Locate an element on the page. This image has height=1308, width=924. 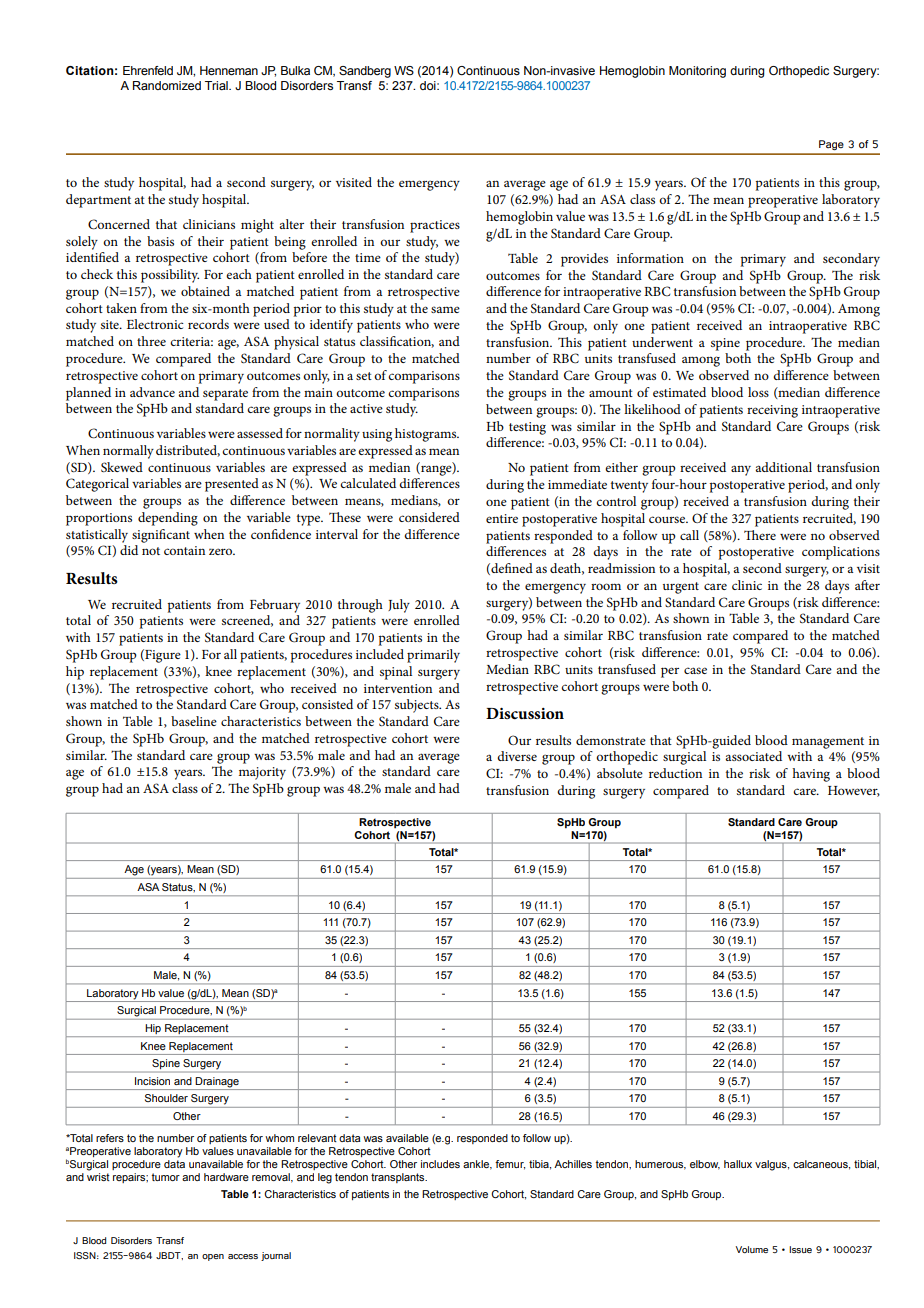
Volume is located at coordinates (752, 1249).
